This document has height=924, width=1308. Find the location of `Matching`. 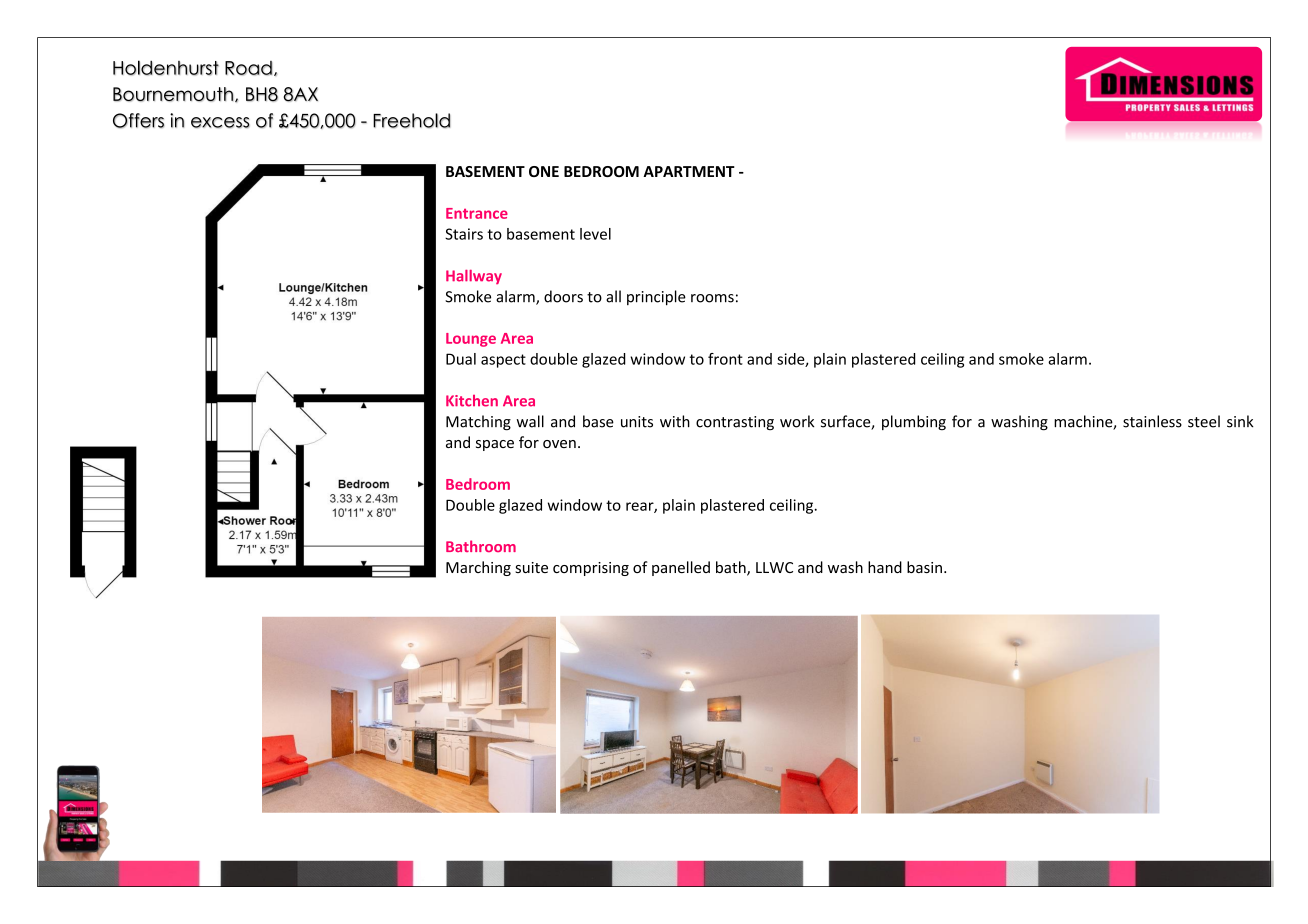

Matching is located at coordinates (478, 423).
